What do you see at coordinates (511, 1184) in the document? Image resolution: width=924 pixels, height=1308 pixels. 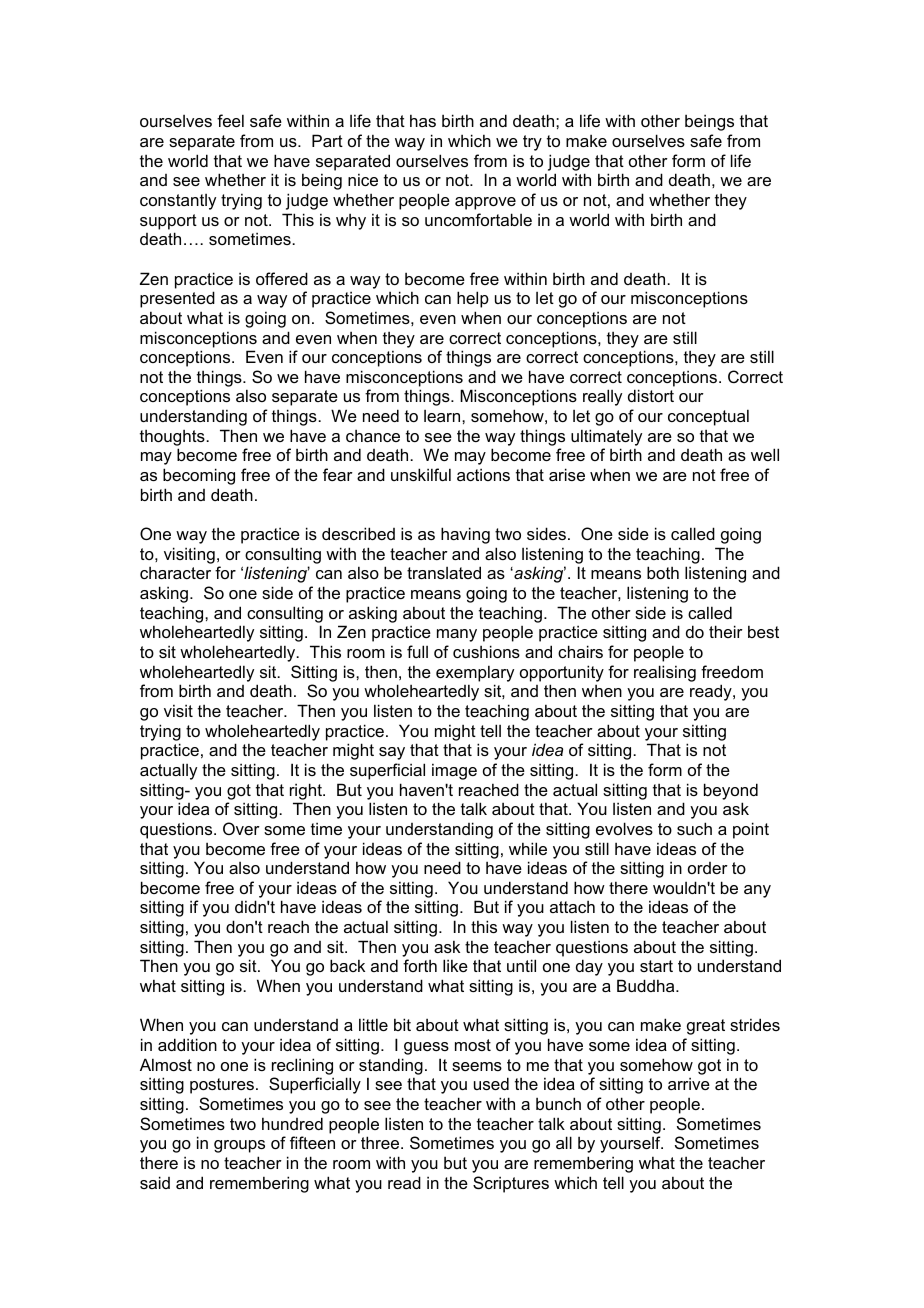 I see `Scriptures` at bounding box center [511, 1184].
